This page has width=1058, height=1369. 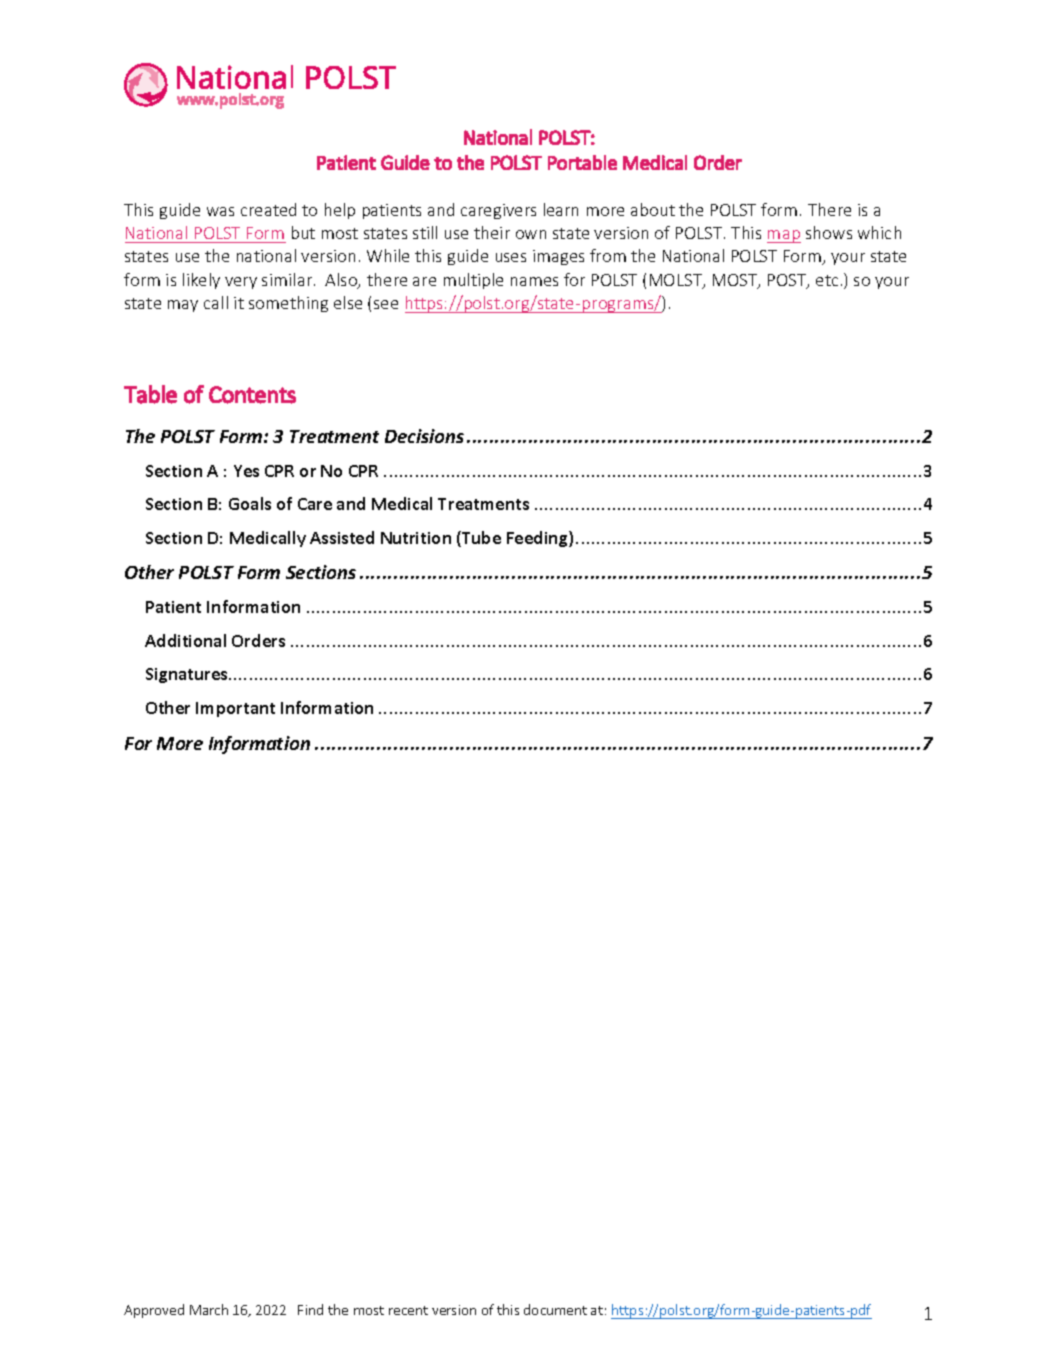 I want to click on Nutrition, so click(x=416, y=538).
